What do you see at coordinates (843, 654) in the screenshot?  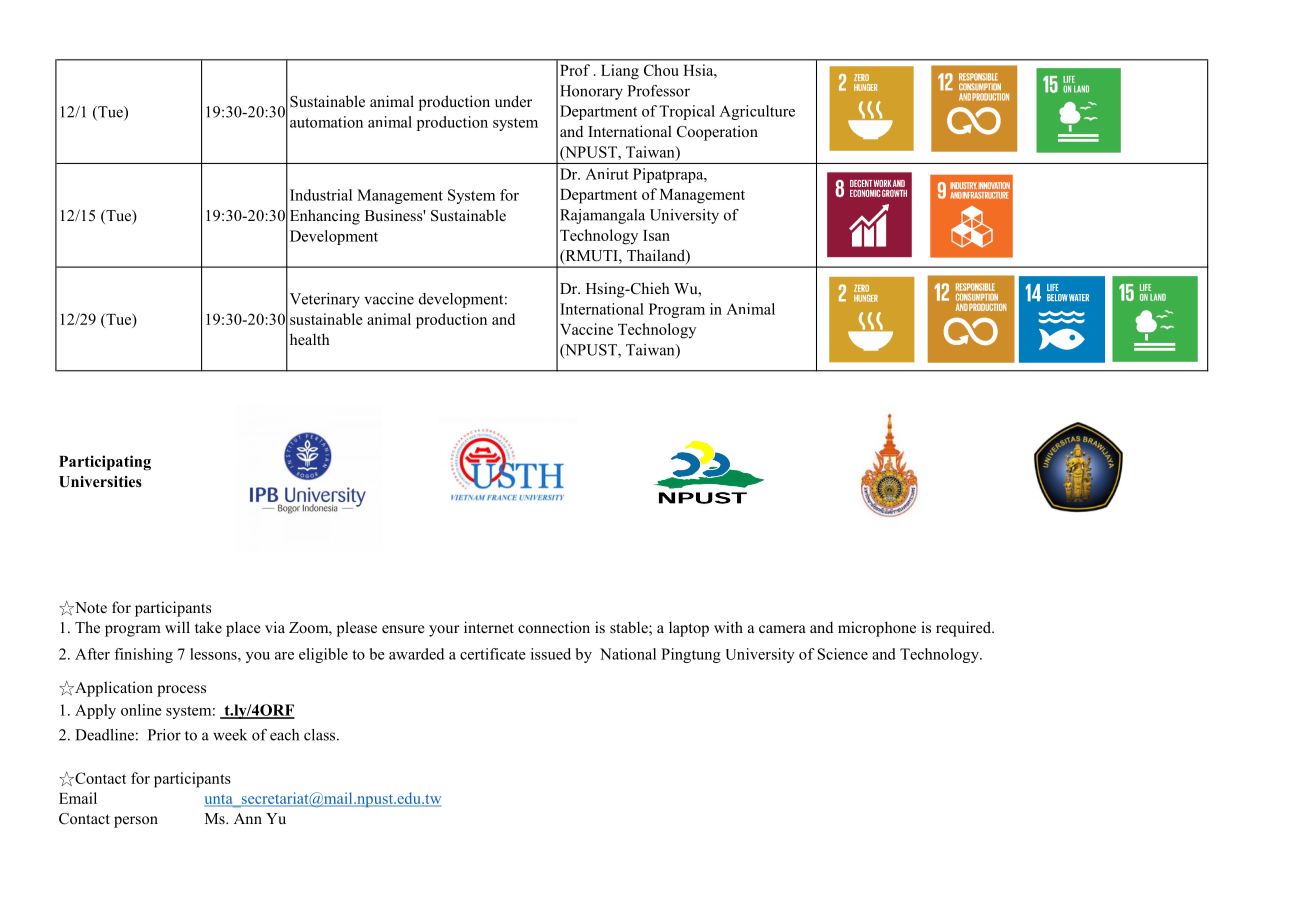 I see `Science` at bounding box center [843, 654].
